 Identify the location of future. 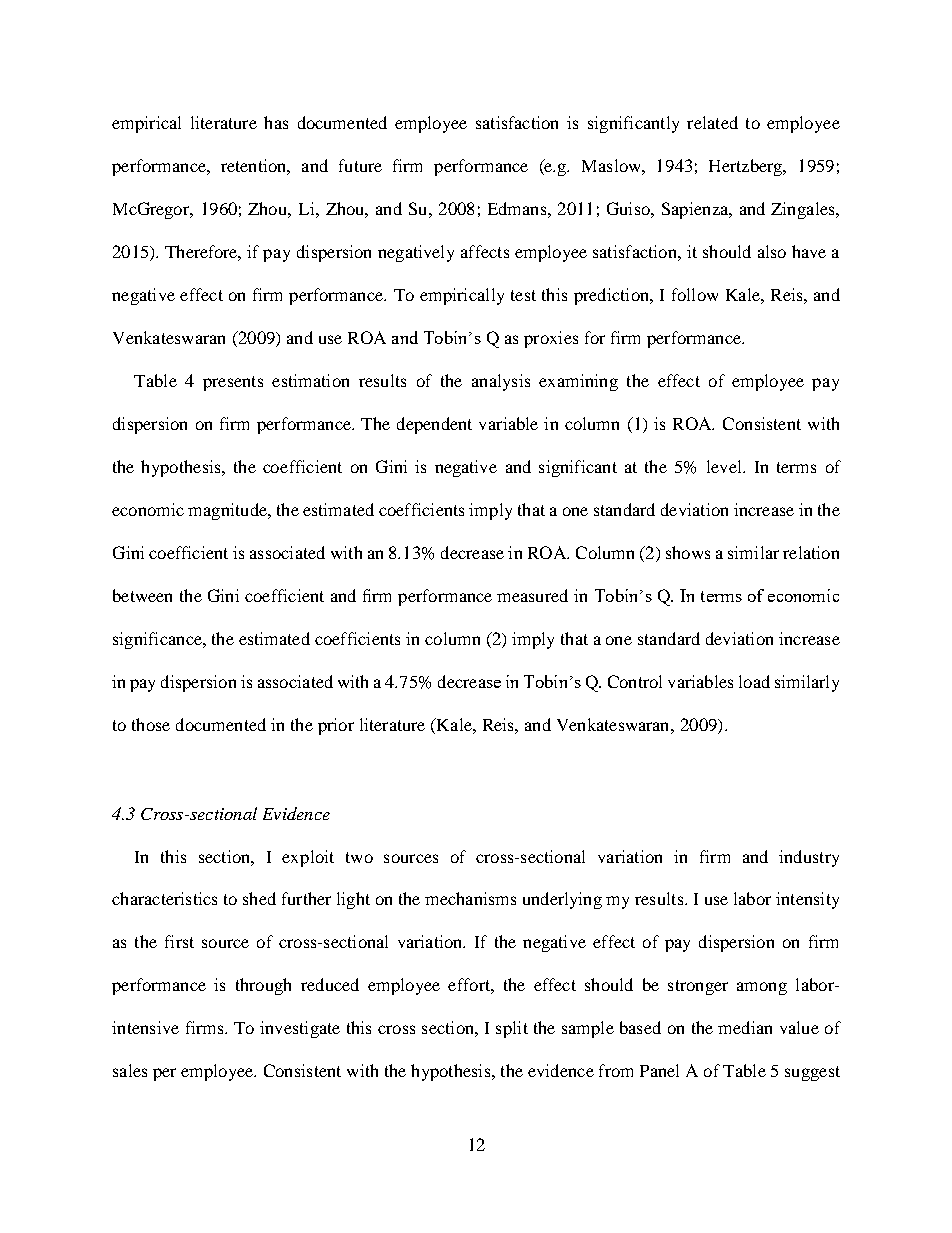
(360, 165).
